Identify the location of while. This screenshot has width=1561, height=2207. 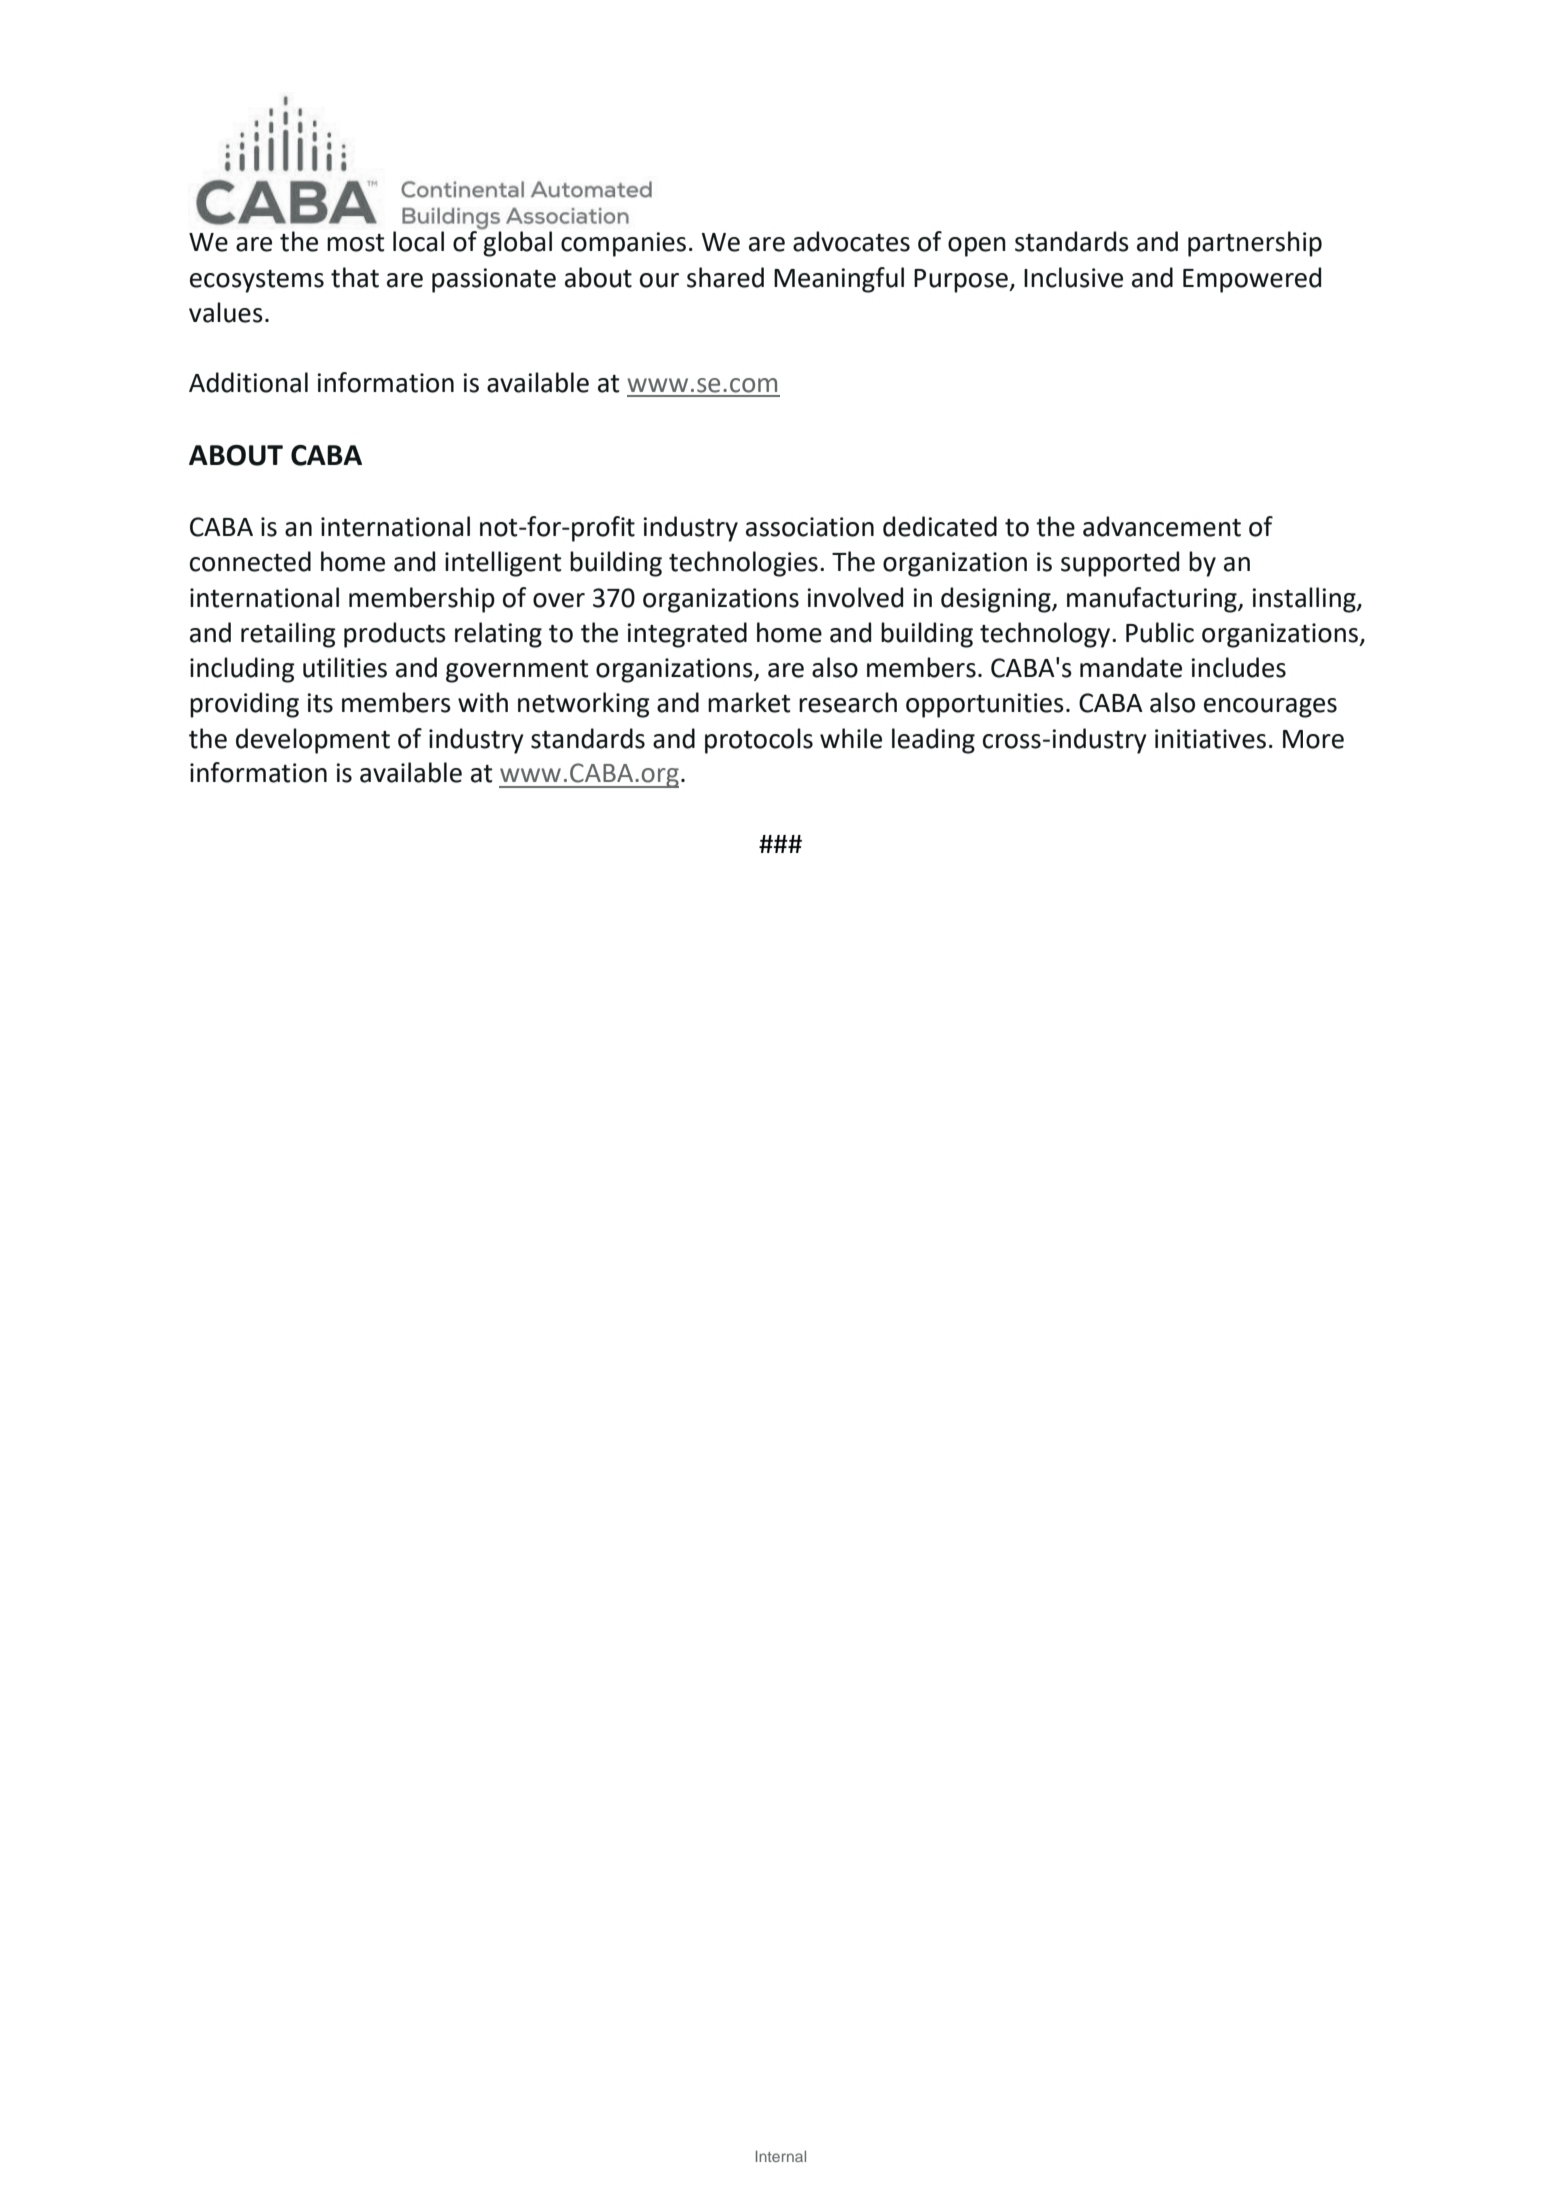
(851, 738).
